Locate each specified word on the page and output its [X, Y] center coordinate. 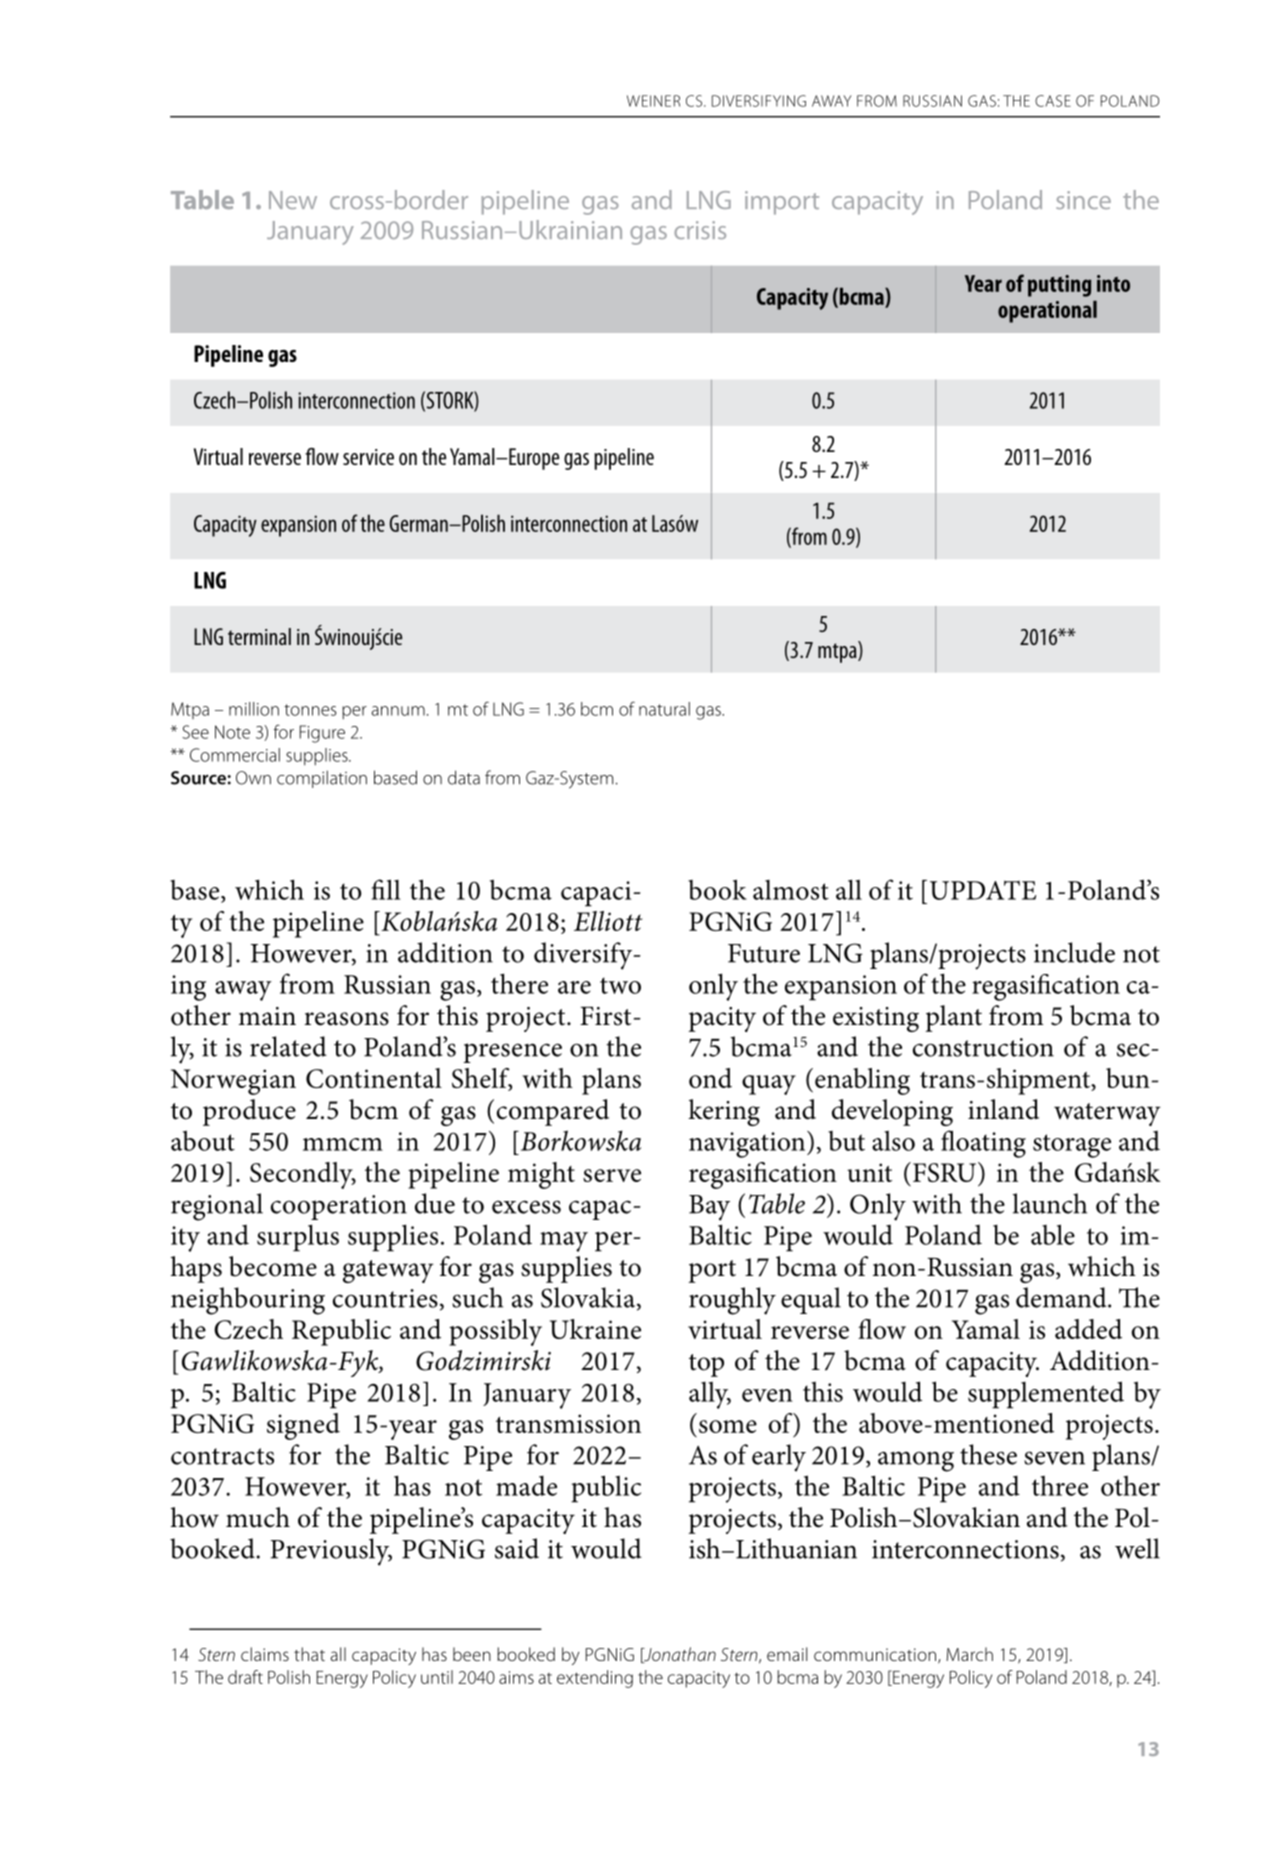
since [1083, 200]
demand [1062, 1297]
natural [664, 709]
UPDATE [983, 890]
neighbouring [248, 1301]
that [309, 1654]
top [706, 1365]
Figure [322, 734]
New [293, 200]
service [368, 457]
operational [1047, 312]
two [620, 985]
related [288, 1046]
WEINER [653, 101]
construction [983, 1047]
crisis [700, 230]
